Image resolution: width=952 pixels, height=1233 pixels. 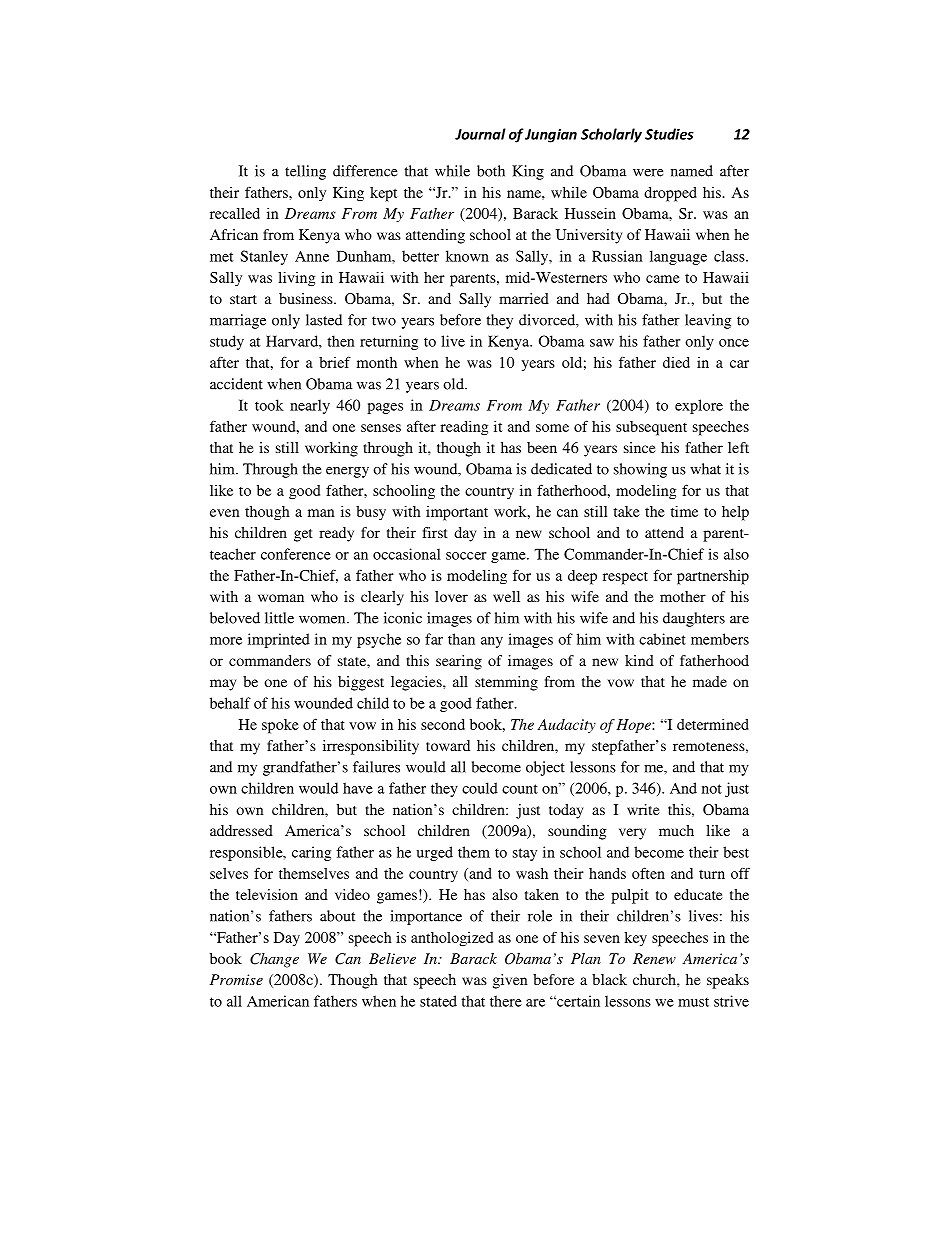 I want to click on Studies, so click(x=669, y=134).
